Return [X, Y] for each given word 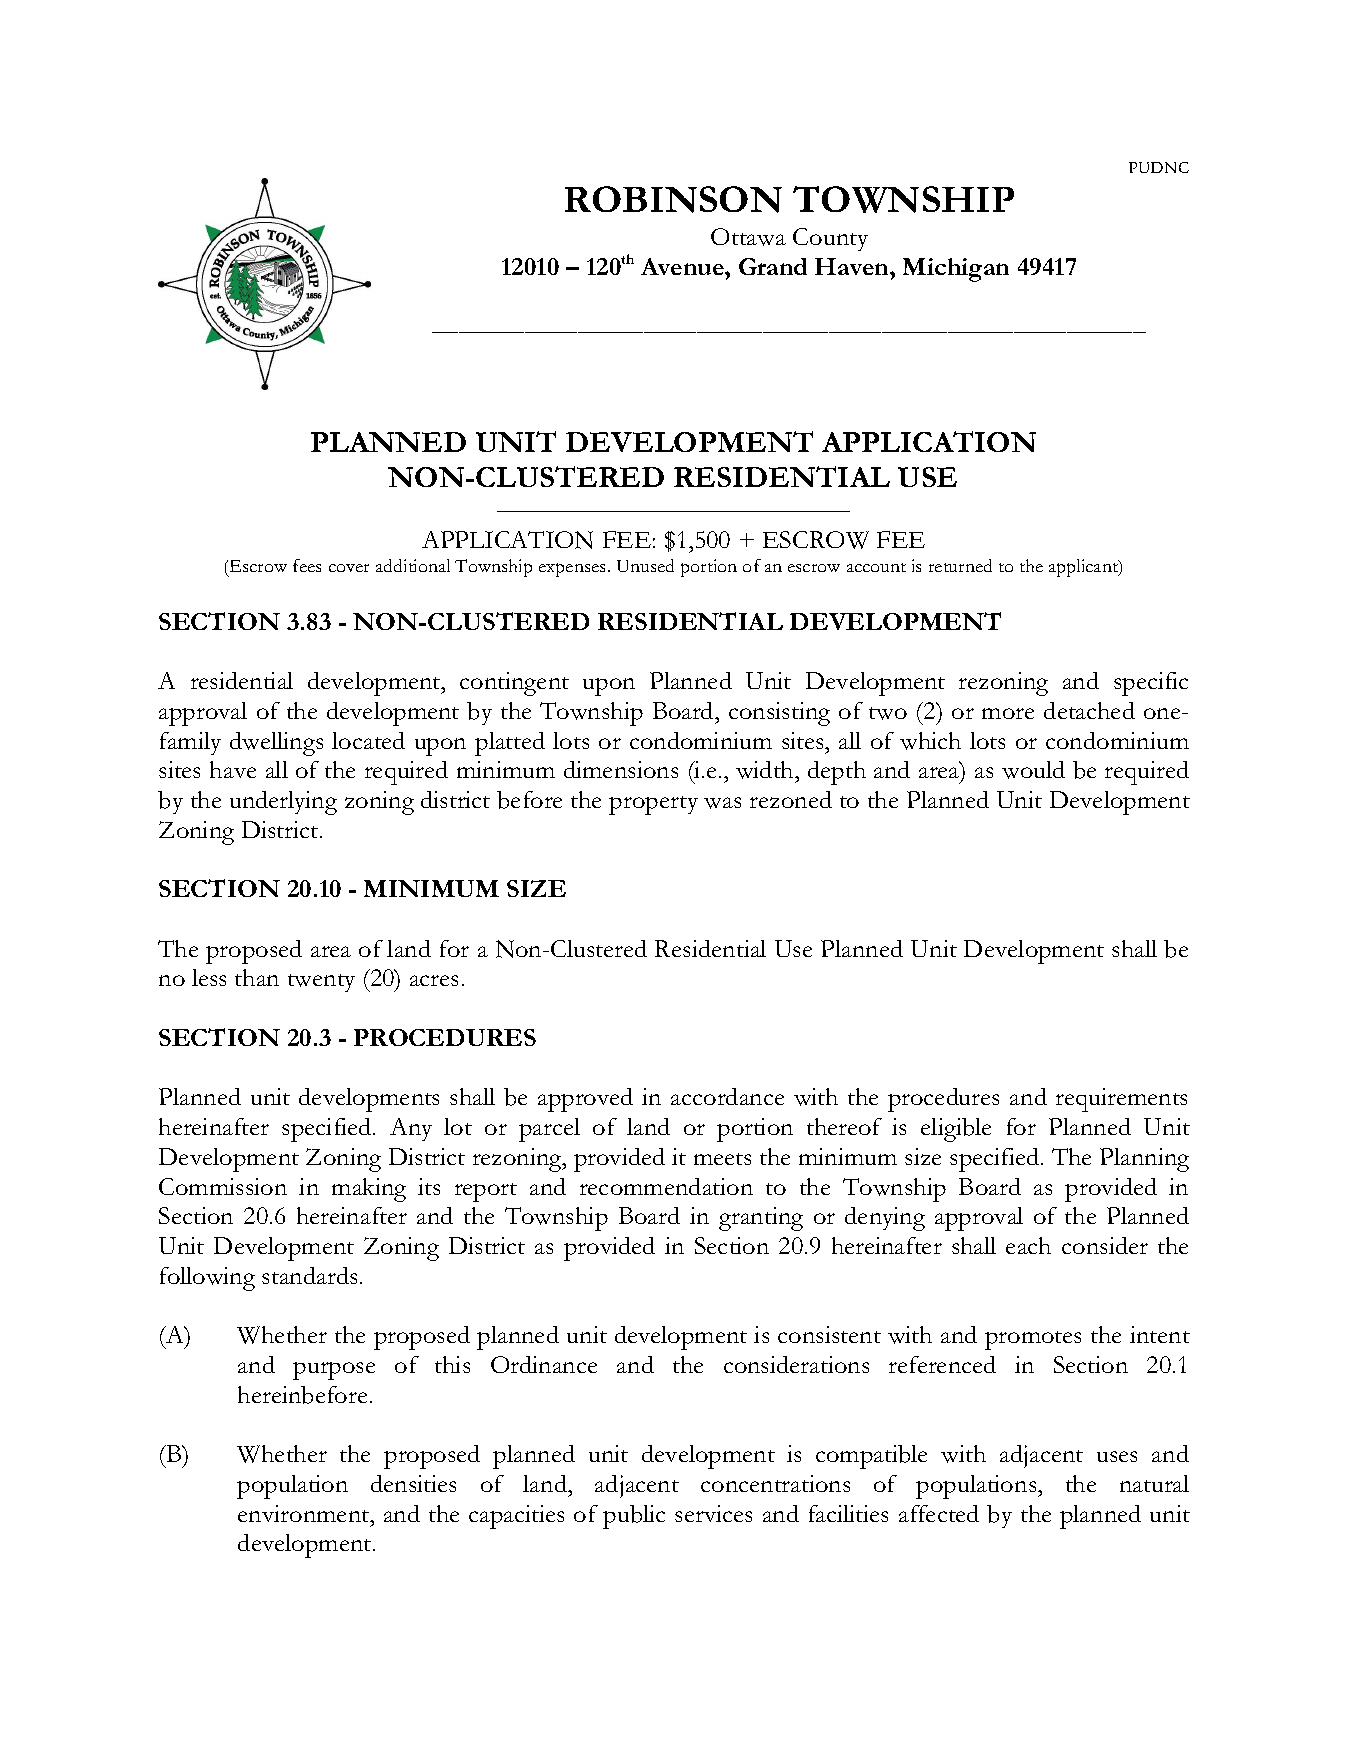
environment [305, 1513]
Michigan [956, 270]
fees [307, 565]
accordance [727, 1096]
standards [309, 1275]
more [1008, 713]
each [1028, 1245]
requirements [1121, 1100]
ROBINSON [673, 199]
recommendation [666, 1186]
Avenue [683, 266]
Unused [645, 565]
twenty [321, 983]
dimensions [621, 769]
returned [960, 565]
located [368, 740]
